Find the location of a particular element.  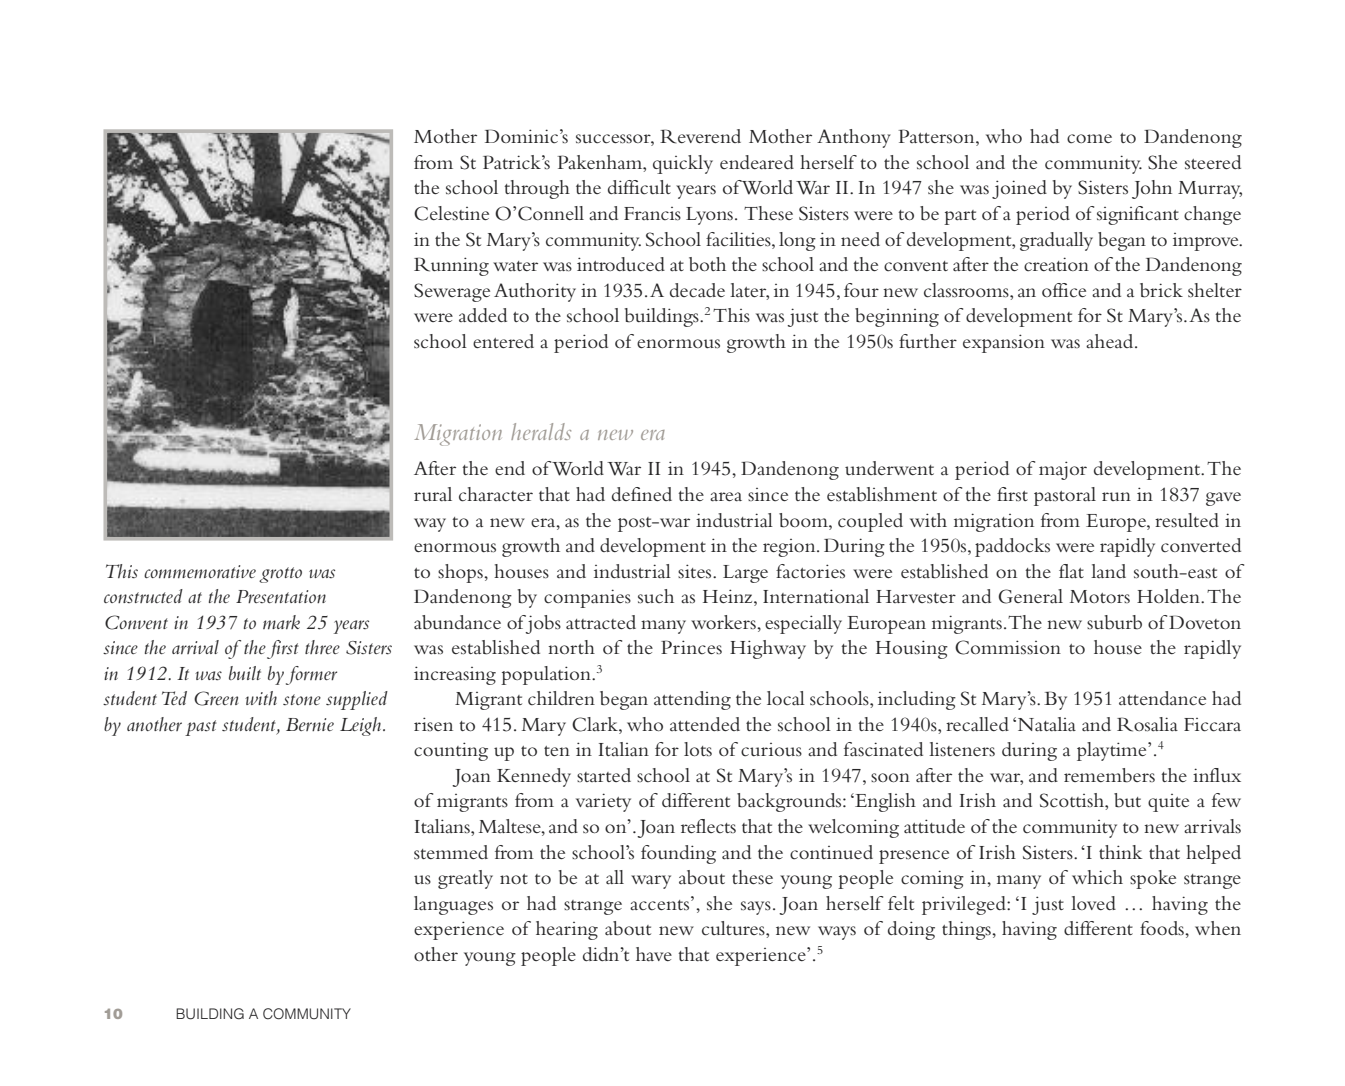

land is located at coordinates (1108, 571).
